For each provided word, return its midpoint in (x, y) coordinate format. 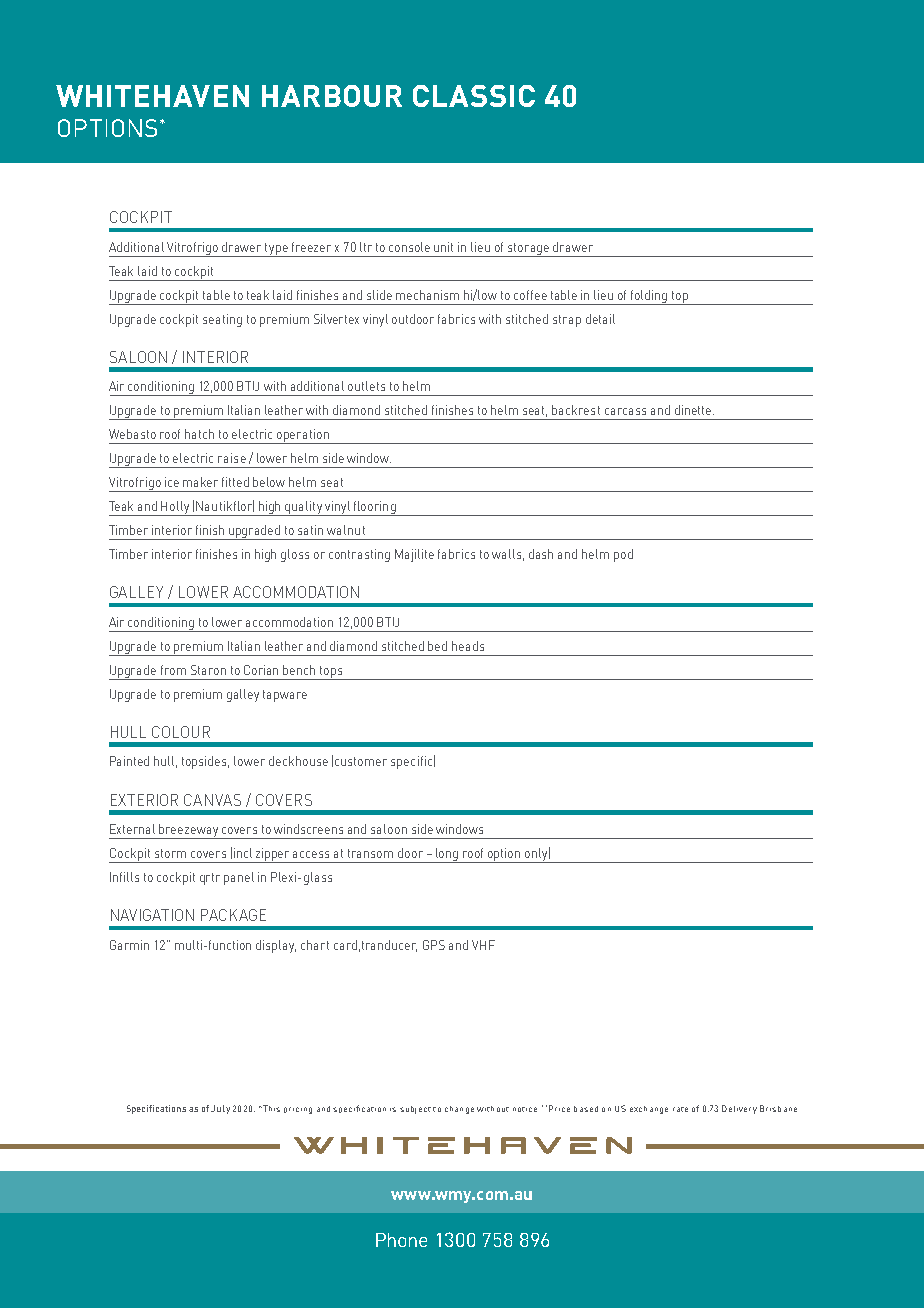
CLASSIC (474, 96)
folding (649, 297)
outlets (366, 386)
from (173, 670)
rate (680, 1109)
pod (623, 555)
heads (468, 646)
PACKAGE (233, 915)
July (220, 1109)
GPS (434, 945)
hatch (199, 434)
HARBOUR (332, 96)
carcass (625, 411)
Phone (401, 1240)
